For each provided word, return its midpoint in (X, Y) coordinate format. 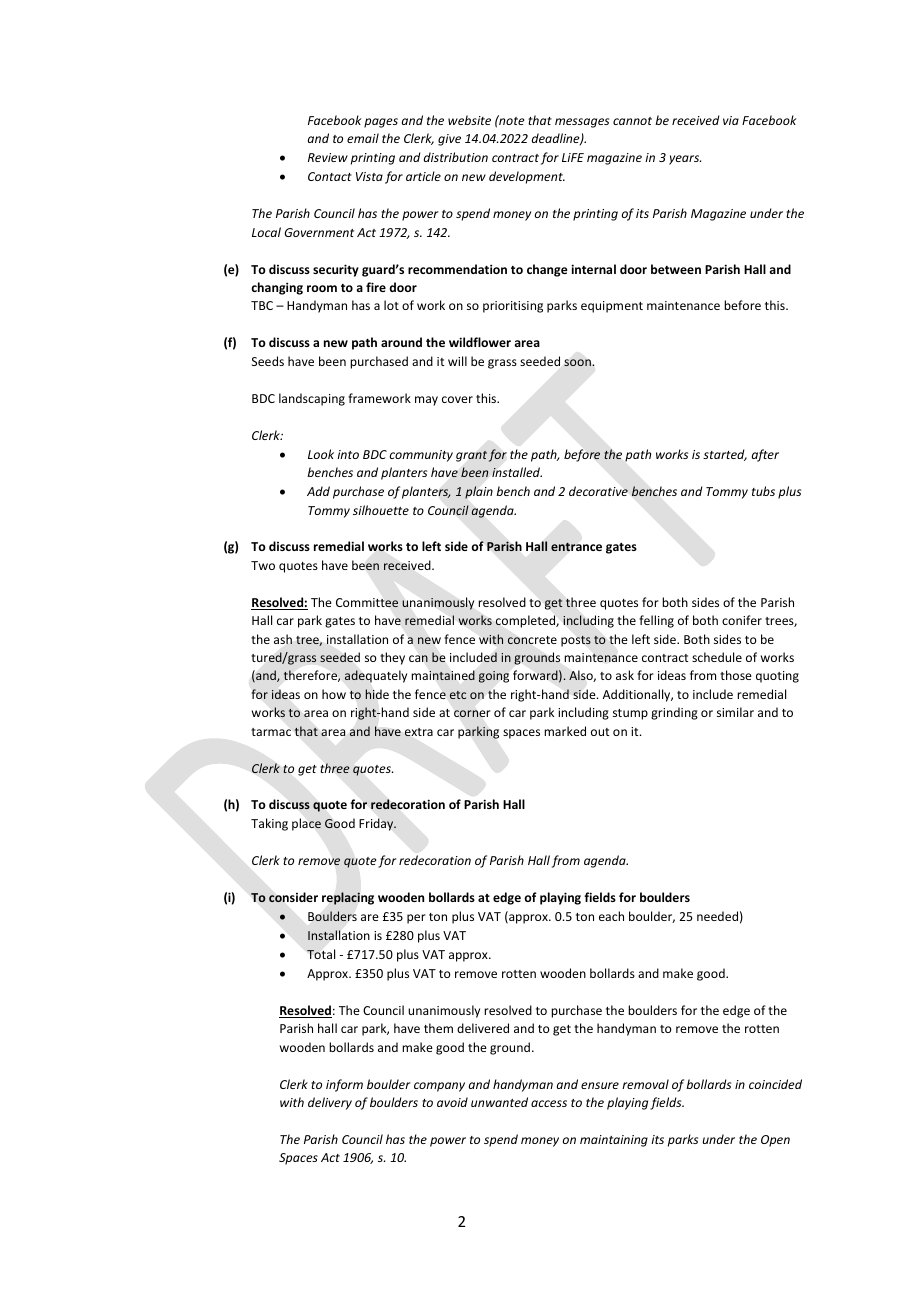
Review (328, 157)
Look (321, 454)
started (725, 455)
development (527, 177)
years (685, 160)
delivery (330, 1103)
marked (565, 731)
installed (517, 472)
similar (735, 712)
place (306, 824)
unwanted (499, 1102)
